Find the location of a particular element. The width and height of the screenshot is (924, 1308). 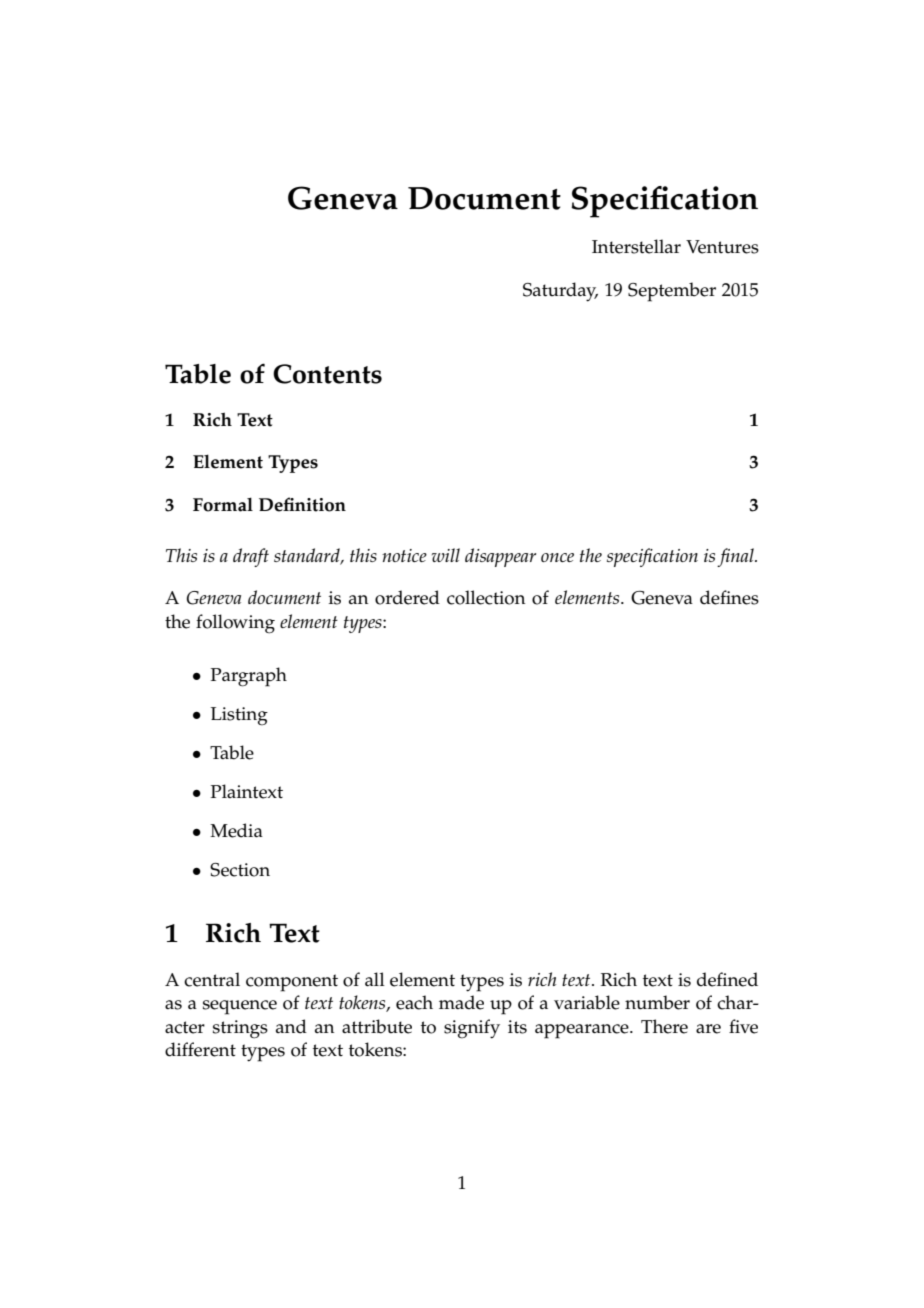

signify is located at coordinates (472, 1029).
